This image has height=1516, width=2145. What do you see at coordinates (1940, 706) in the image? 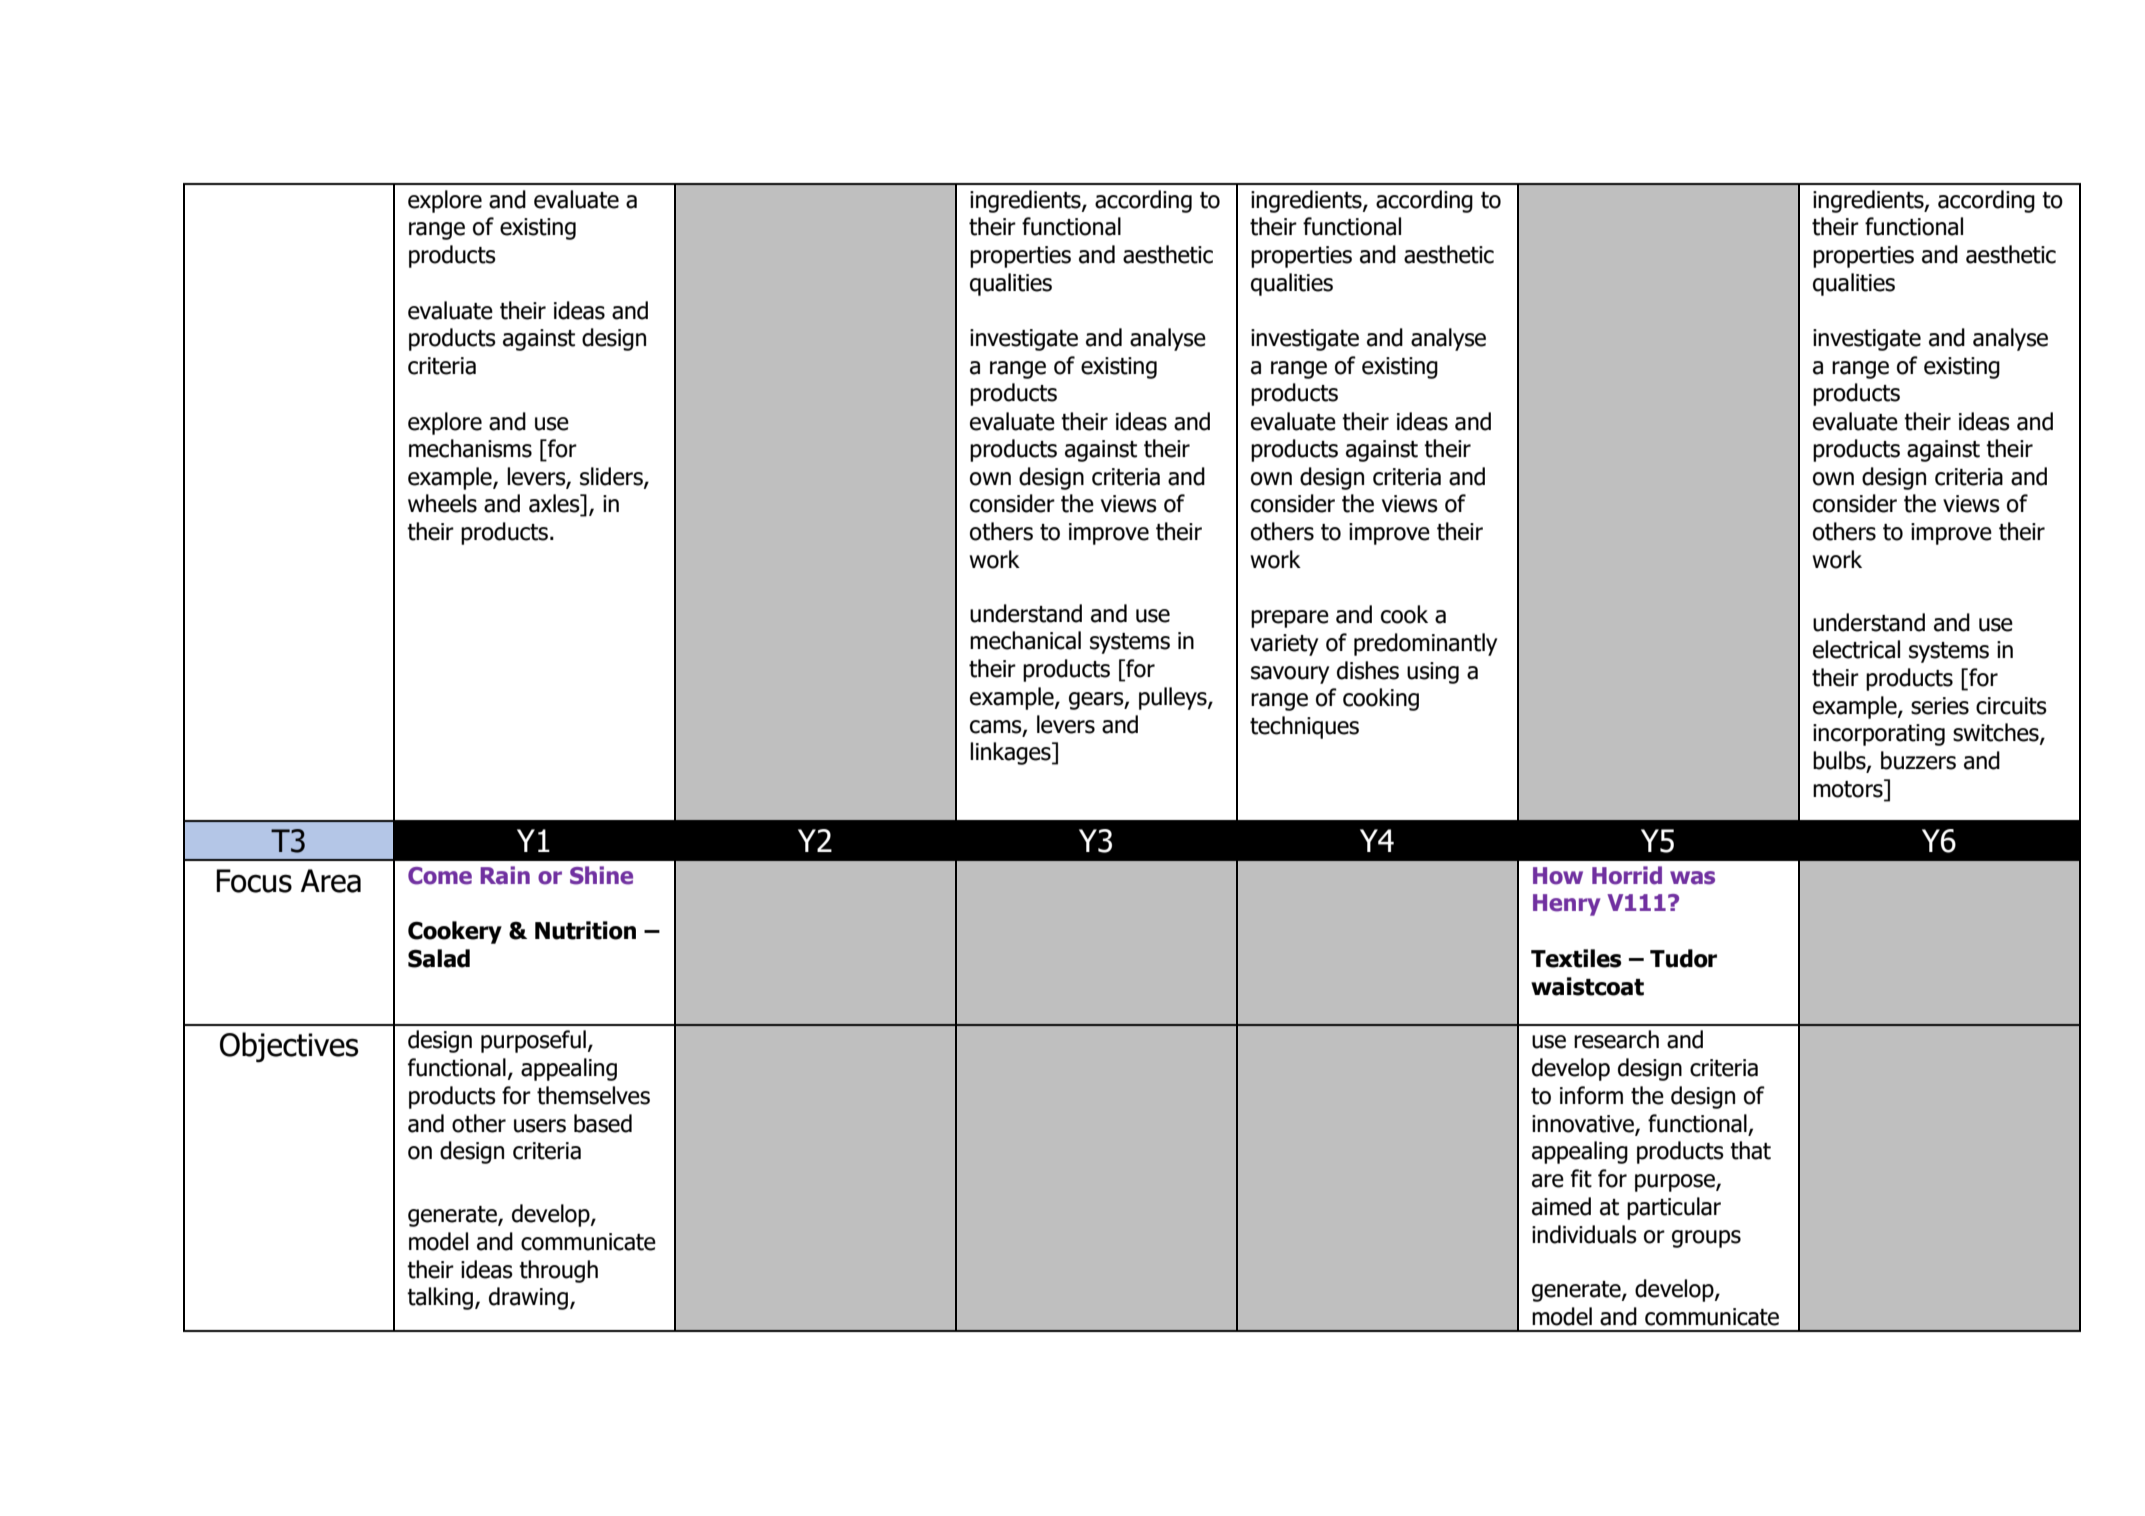
I see `series` at bounding box center [1940, 706].
